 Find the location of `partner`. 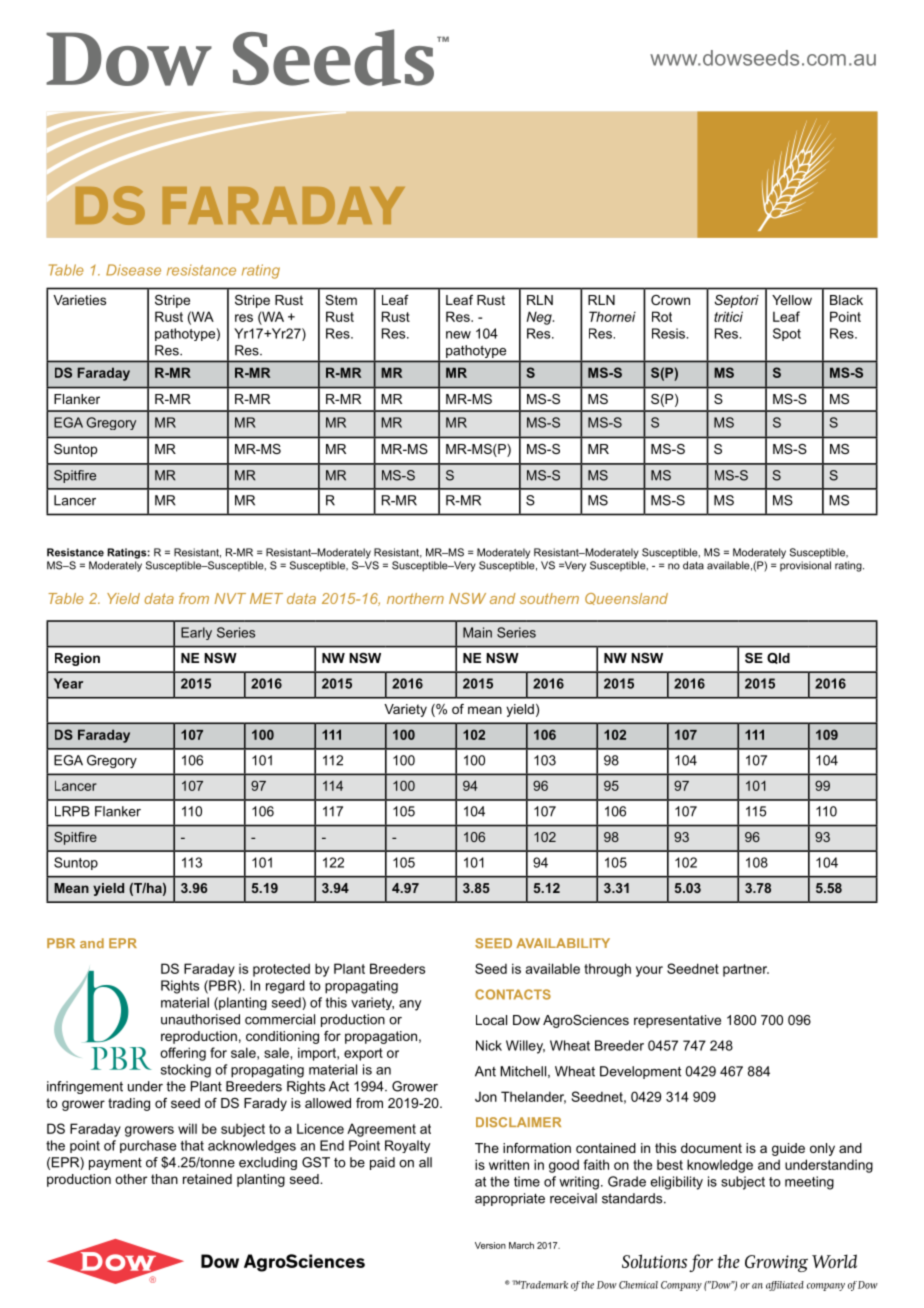

partner is located at coordinates (746, 970).
